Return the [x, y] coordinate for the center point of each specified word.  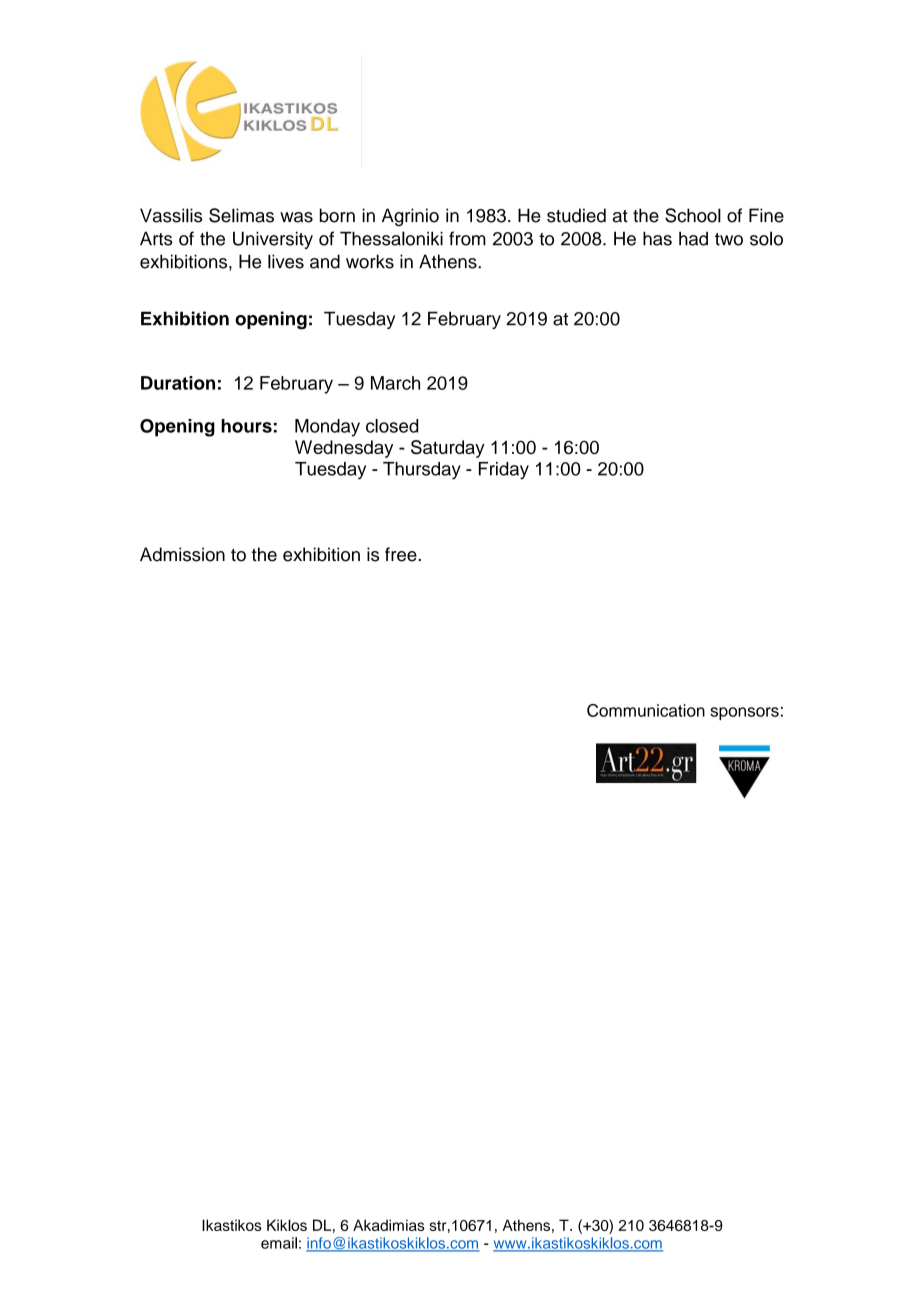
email [279, 1243]
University [273, 240]
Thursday [422, 471]
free [402, 554]
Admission [182, 554]
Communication [646, 710]
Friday [504, 471]
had [693, 238]
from [467, 238]
